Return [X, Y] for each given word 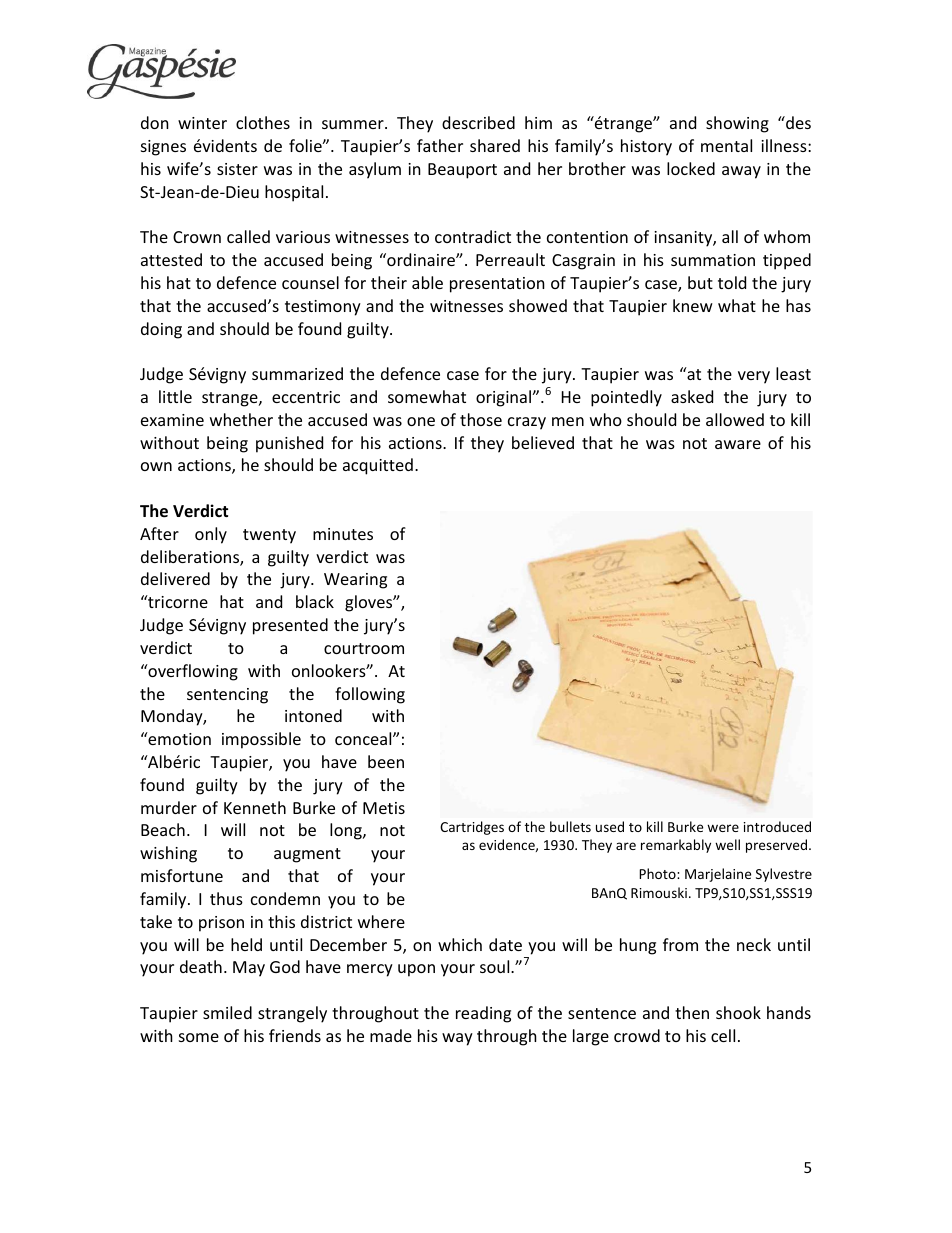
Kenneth [255, 807]
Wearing [355, 581]
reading [483, 1014]
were [723, 828]
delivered [175, 578]
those [481, 419]
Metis [384, 808]
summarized [297, 373]
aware [738, 444]
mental [726, 145]
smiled [227, 1012]
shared [495, 145]
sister [237, 169]
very [754, 377]
